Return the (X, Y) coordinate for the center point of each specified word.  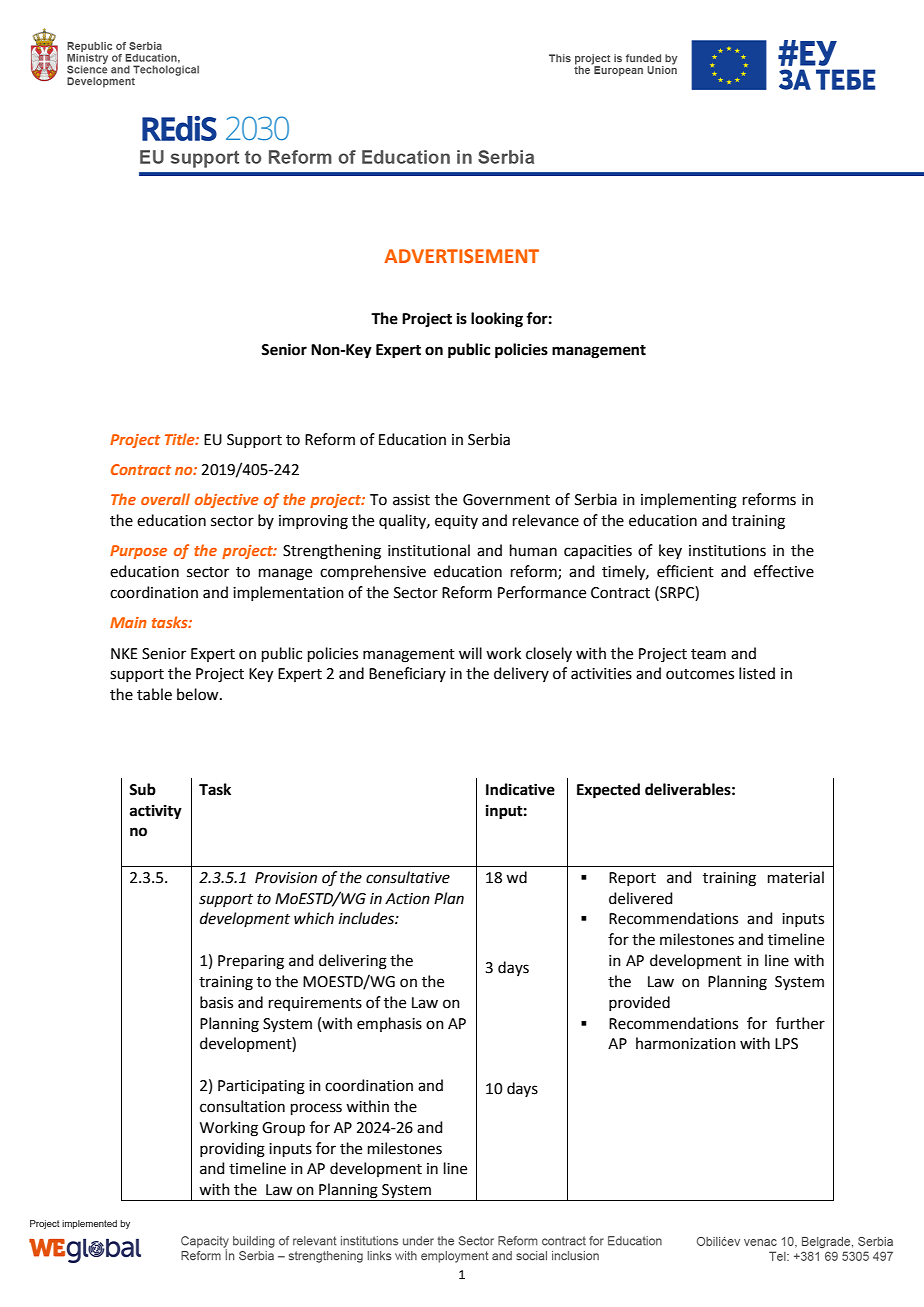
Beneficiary (407, 674)
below (199, 694)
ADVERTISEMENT (461, 256)
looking (497, 320)
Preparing (251, 962)
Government (506, 500)
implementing (689, 501)
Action (407, 899)
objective (227, 500)
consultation (242, 1106)
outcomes (700, 674)
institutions (727, 551)
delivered (641, 898)
